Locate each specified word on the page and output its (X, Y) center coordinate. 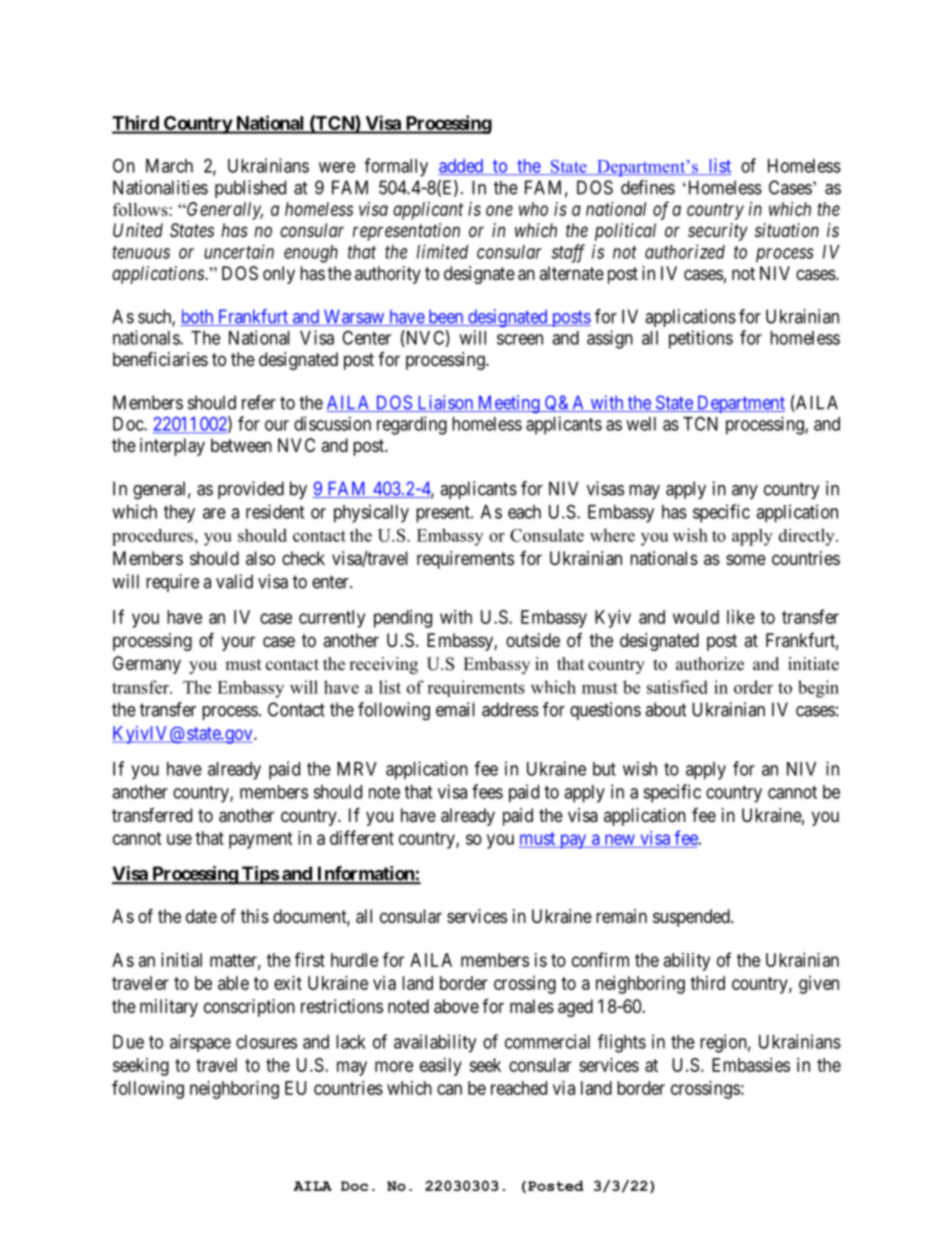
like (741, 617)
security (718, 232)
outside (533, 640)
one (499, 210)
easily (441, 1067)
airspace (200, 1043)
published (250, 189)
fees (487, 791)
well (641, 424)
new (619, 841)
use (179, 839)
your (238, 643)
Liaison (445, 403)
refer (259, 402)
